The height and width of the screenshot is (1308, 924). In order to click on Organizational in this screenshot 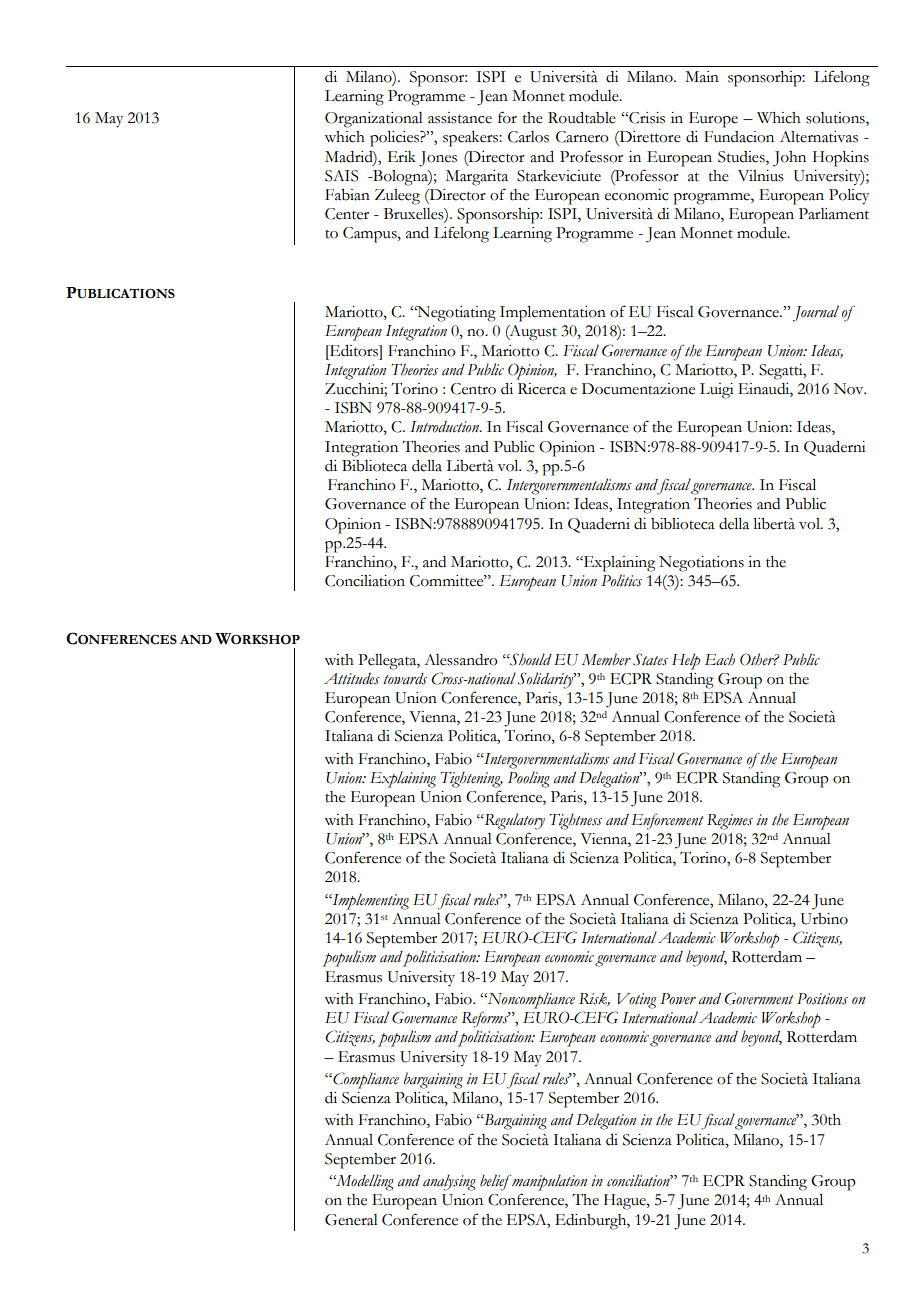, I will do `click(374, 120)`.
